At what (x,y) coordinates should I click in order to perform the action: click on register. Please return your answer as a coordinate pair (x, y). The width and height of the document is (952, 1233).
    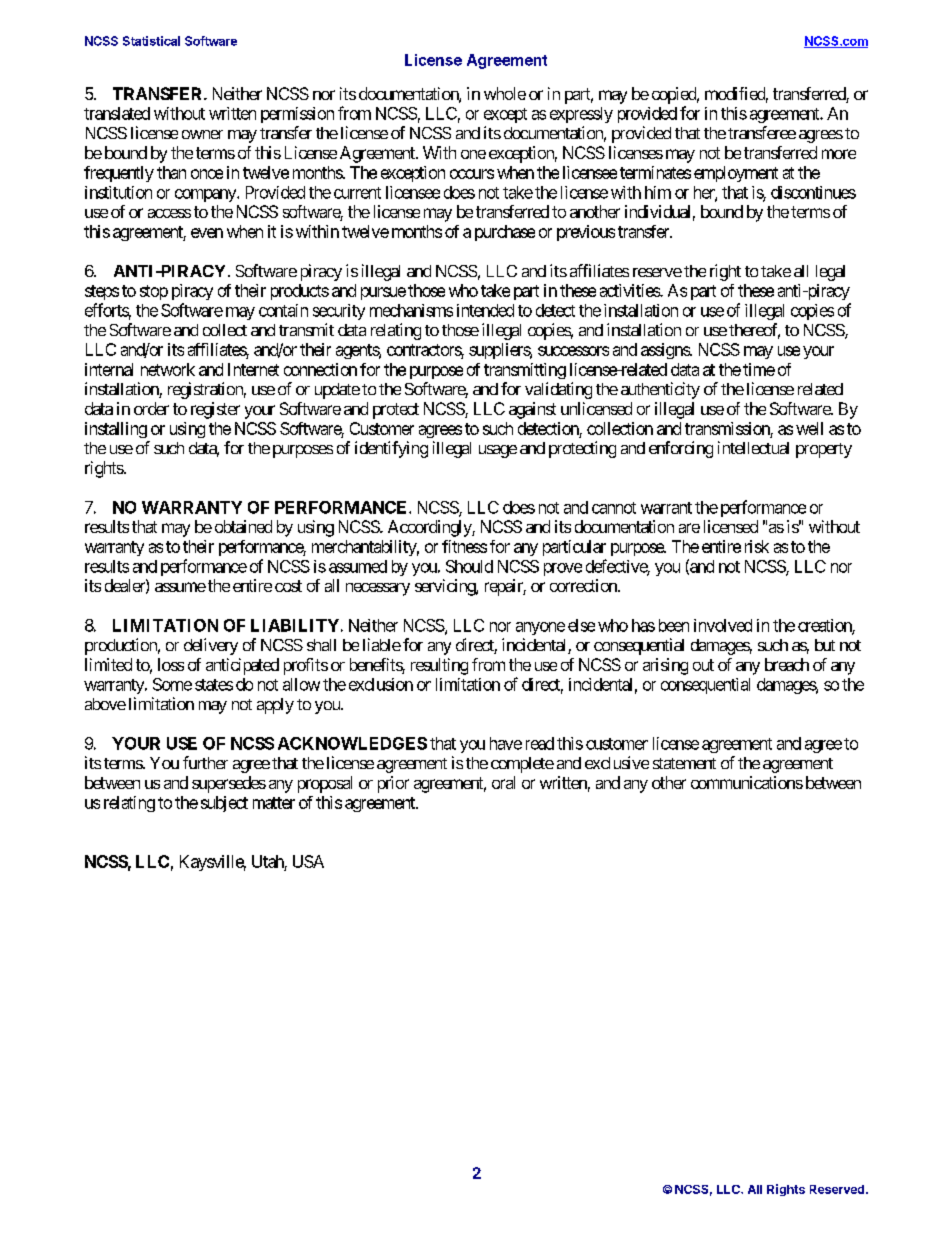
    Looking at the image, I should click on (215, 410).
